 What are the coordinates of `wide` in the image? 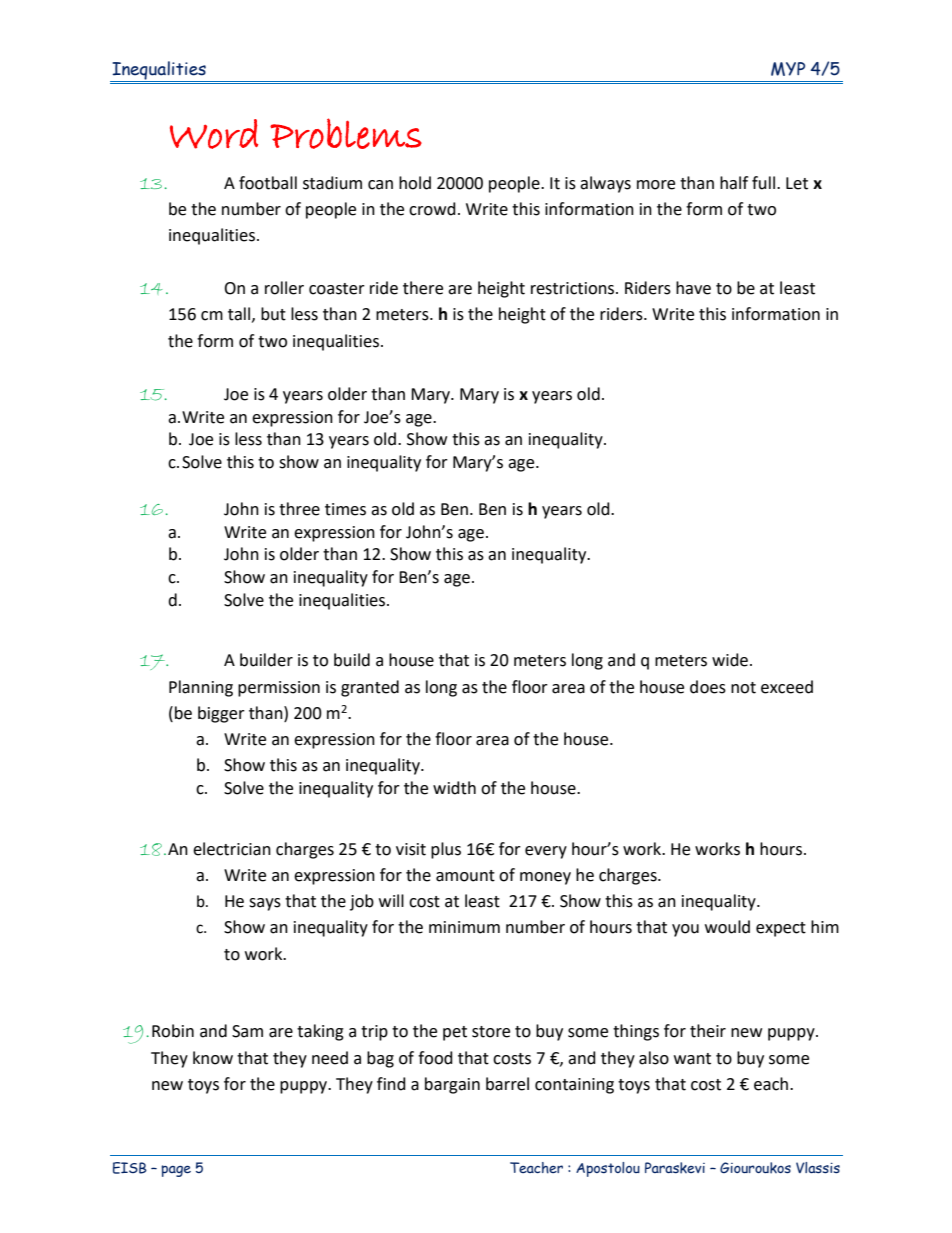 It's located at (731, 660).
